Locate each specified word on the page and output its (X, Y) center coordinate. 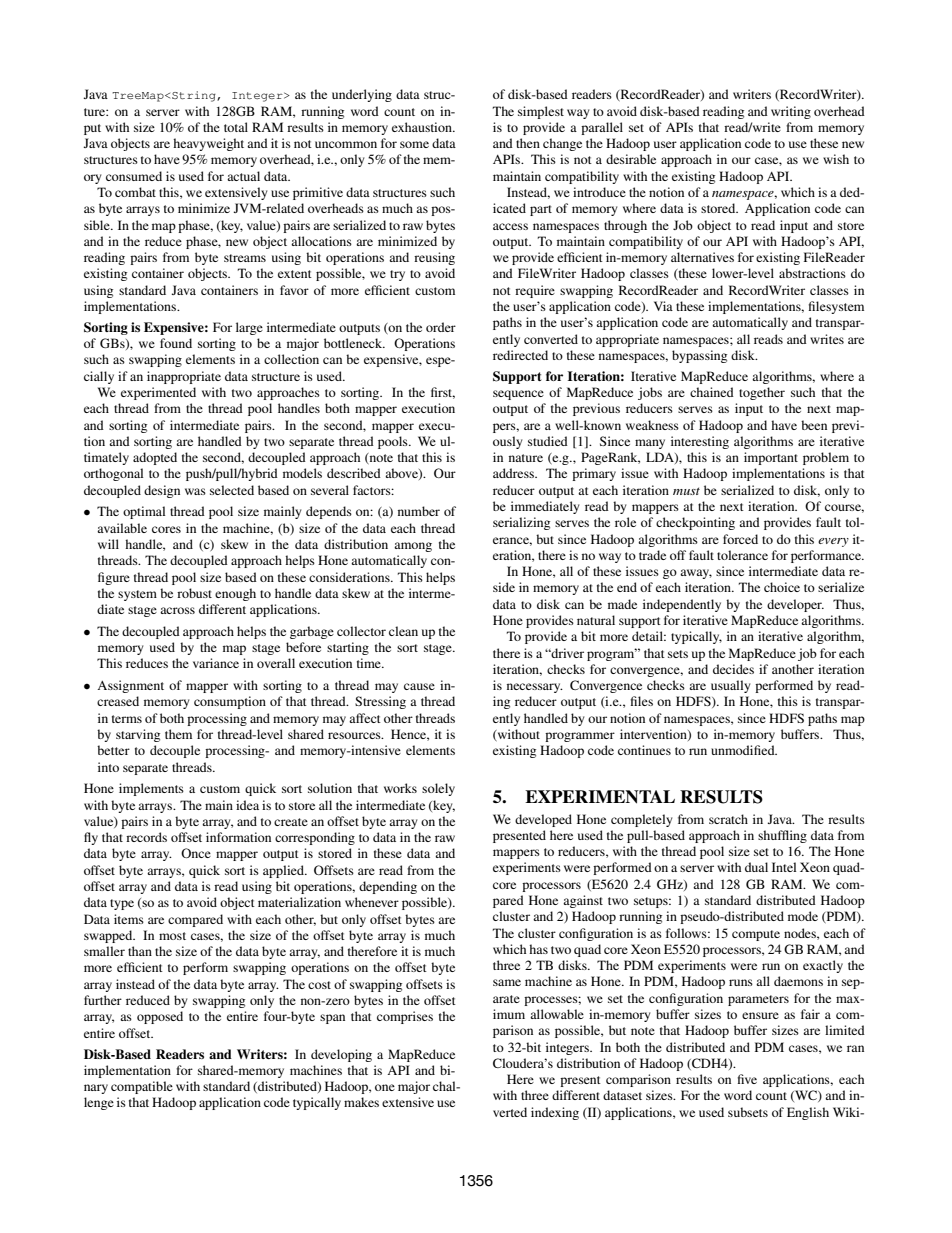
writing (791, 112)
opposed (160, 1017)
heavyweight (208, 144)
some (414, 144)
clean (403, 631)
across (177, 610)
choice (782, 587)
